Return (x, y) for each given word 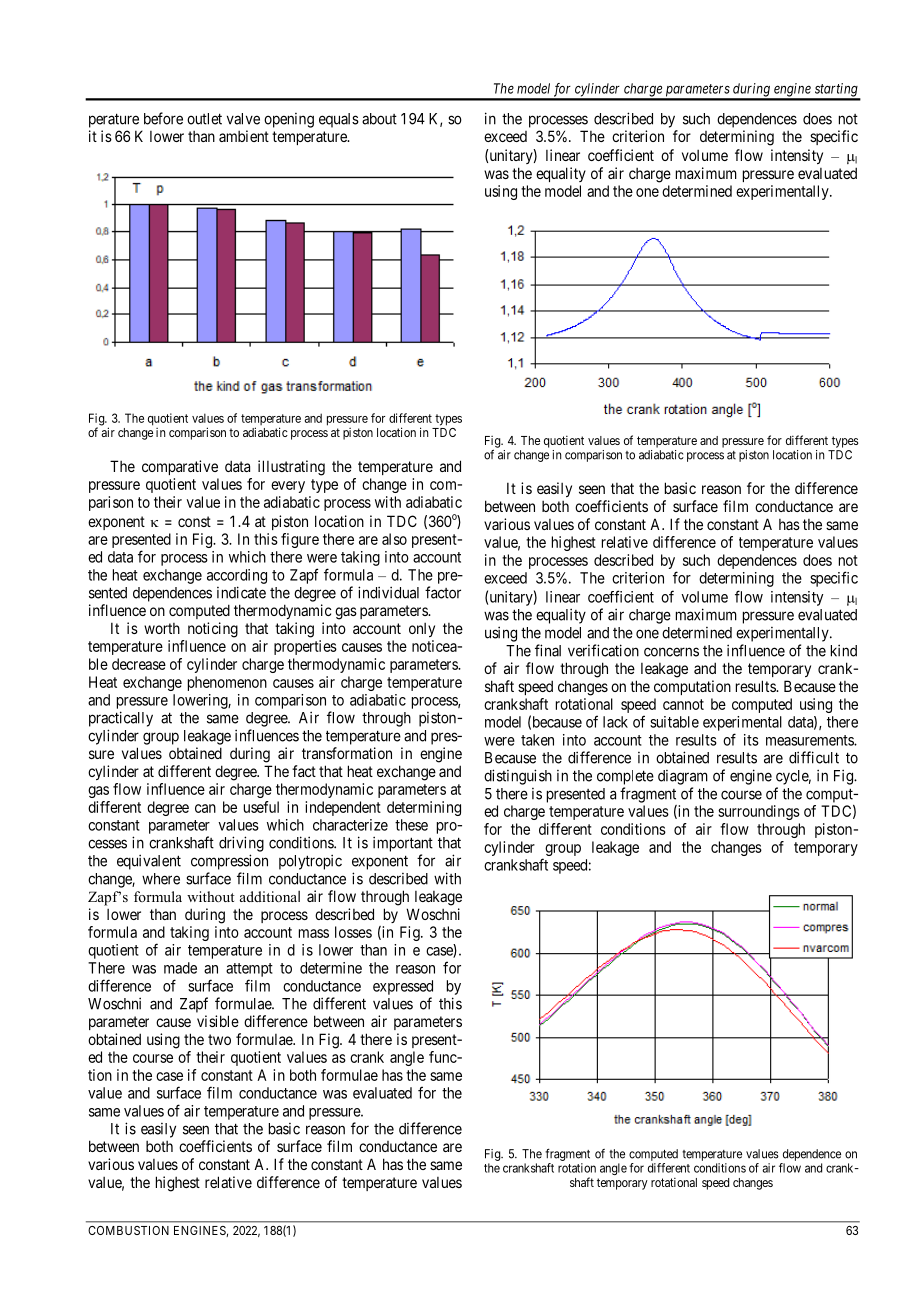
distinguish (518, 777)
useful (261, 807)
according (237, 576)
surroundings (759, 812)
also (394, 539)
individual (388, 592)
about (379, 119)
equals (339, 120)
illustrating (291, 468)
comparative (180, 467)
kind (844, 650)
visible (218, 1021)
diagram (683, 777)
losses (353, 932)
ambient (244, 136)
